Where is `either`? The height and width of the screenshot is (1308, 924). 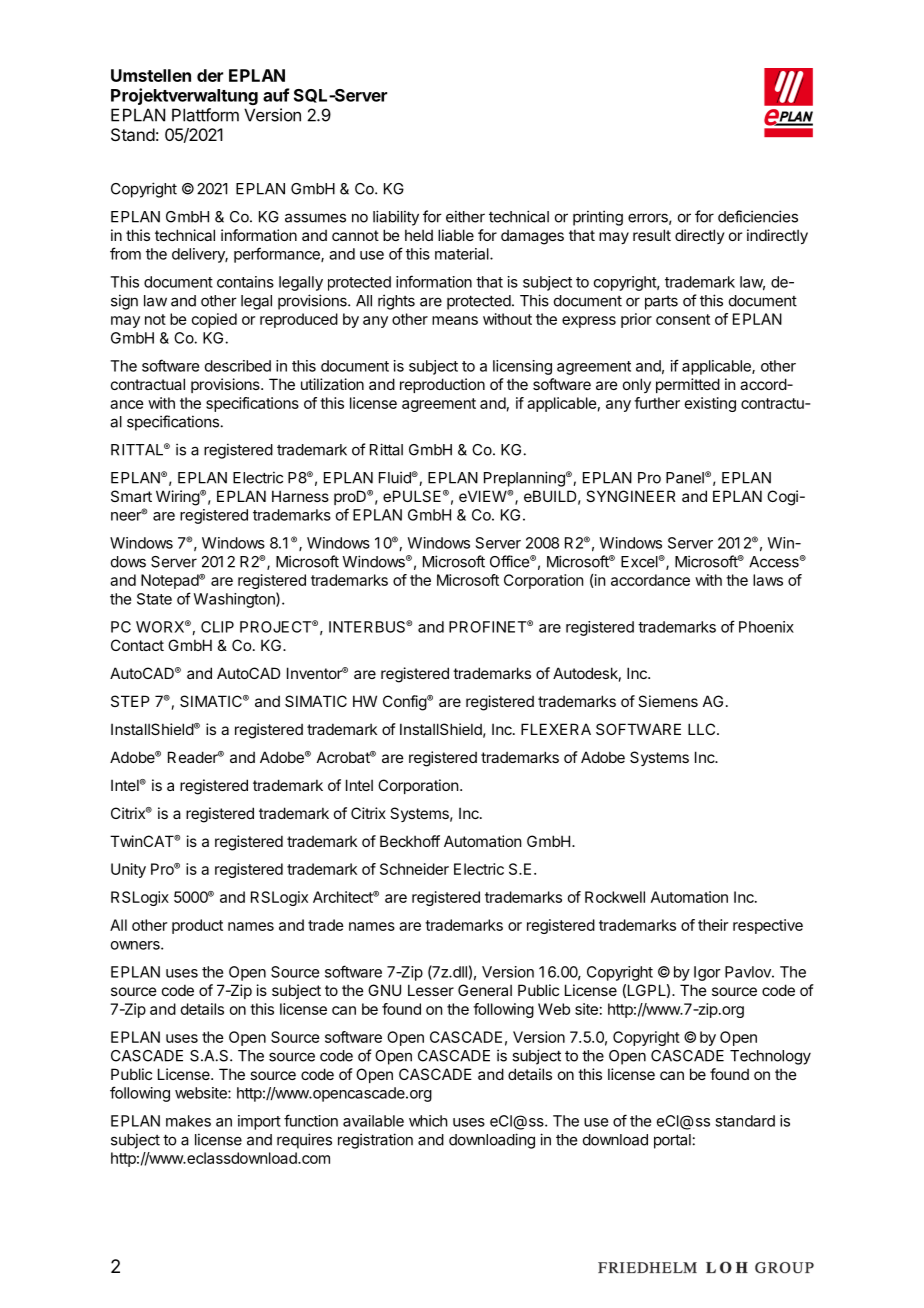
either is located at coordinates (465, 216).
